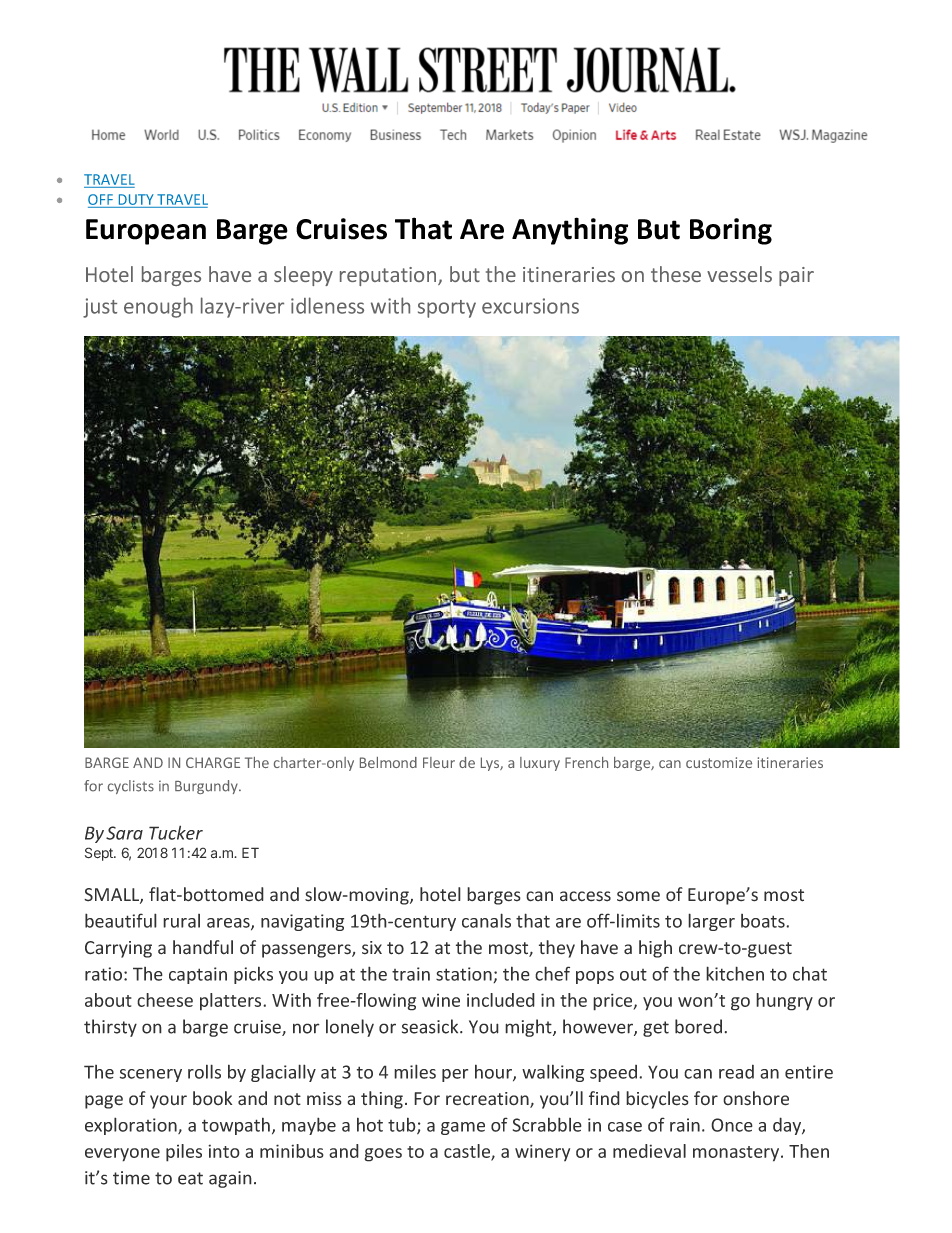 The width and height of the document is (952, 1233). Describe the element at coordinates (737, 1154) in the document. I see `monastery` at that location.
